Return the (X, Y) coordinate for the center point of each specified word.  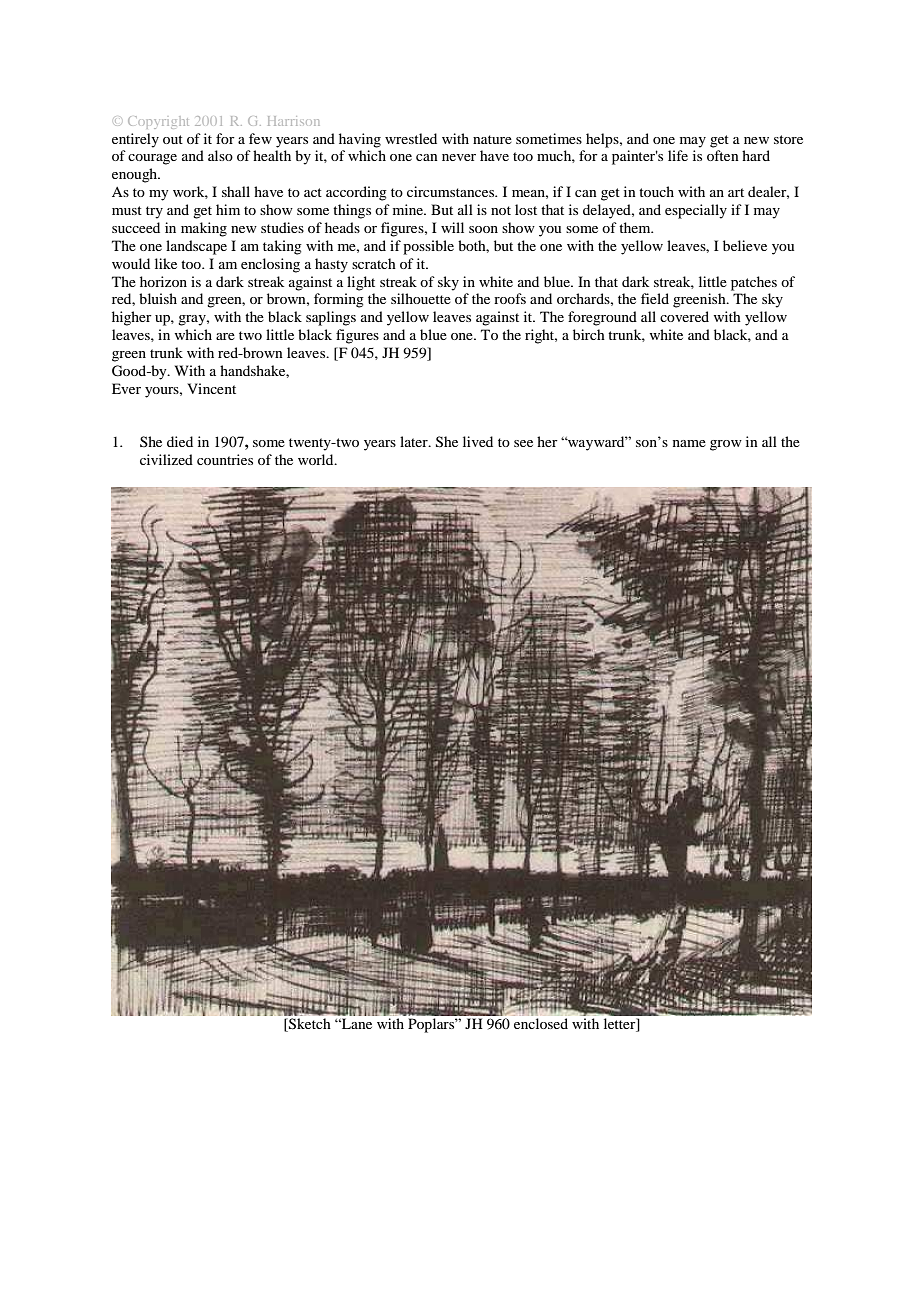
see (523, 443)
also (220, 155)
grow (726, 445)
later (415, 441)
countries (225, 459)
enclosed (541, 1023)
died (180, 441)
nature (492, 139)
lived (478, 441)
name (689, 443)
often (723, 155)
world (317, 459)
